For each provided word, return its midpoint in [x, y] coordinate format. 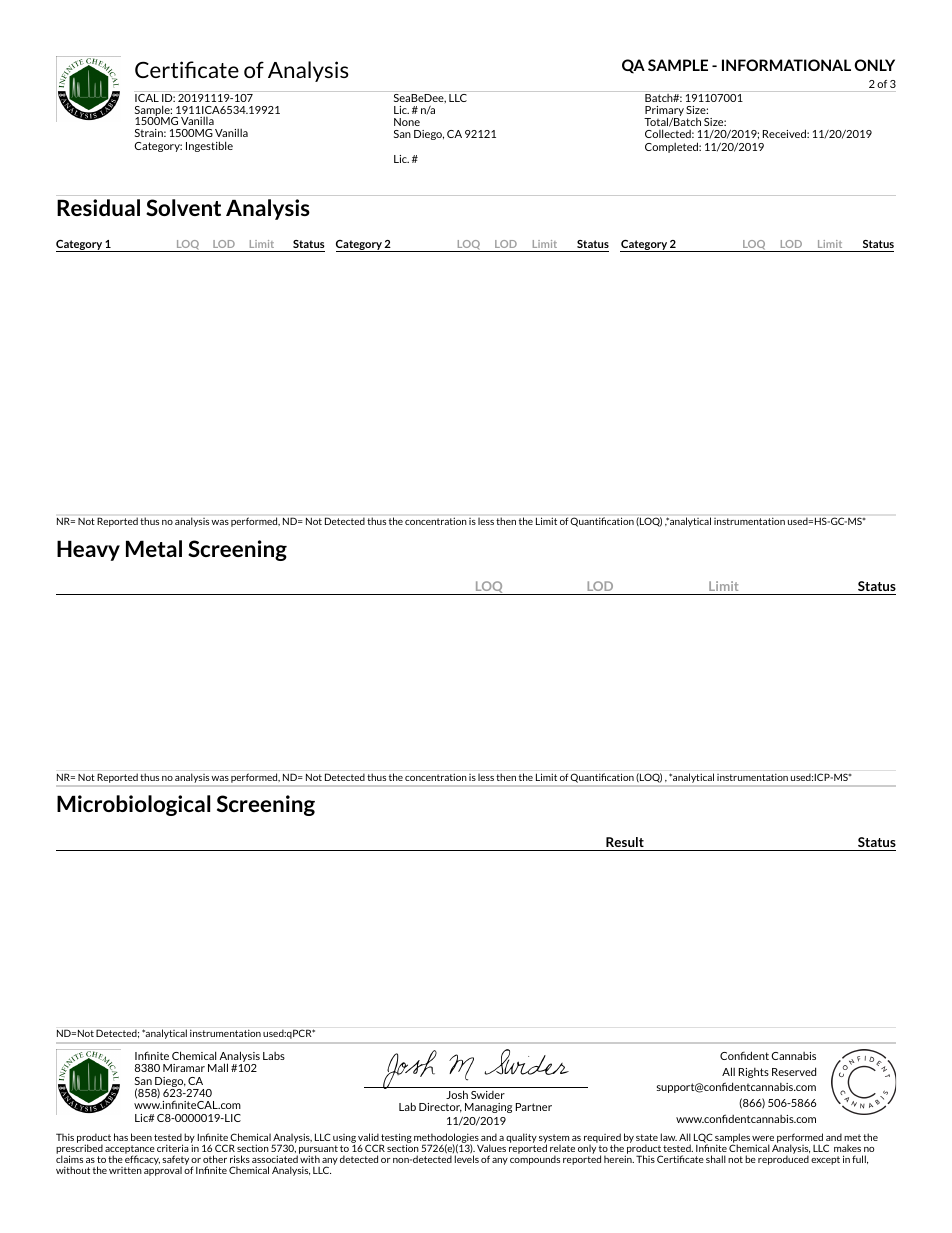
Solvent [183, 207]
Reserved [794, 1071]
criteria [173, 1148]
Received [785, 133]
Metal [154, 548]
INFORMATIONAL [786, 65]
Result [625, 842]
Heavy [88, 550]
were [763, 1138]
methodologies [446, 1139]
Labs [274, 1056]
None [407, 122]
